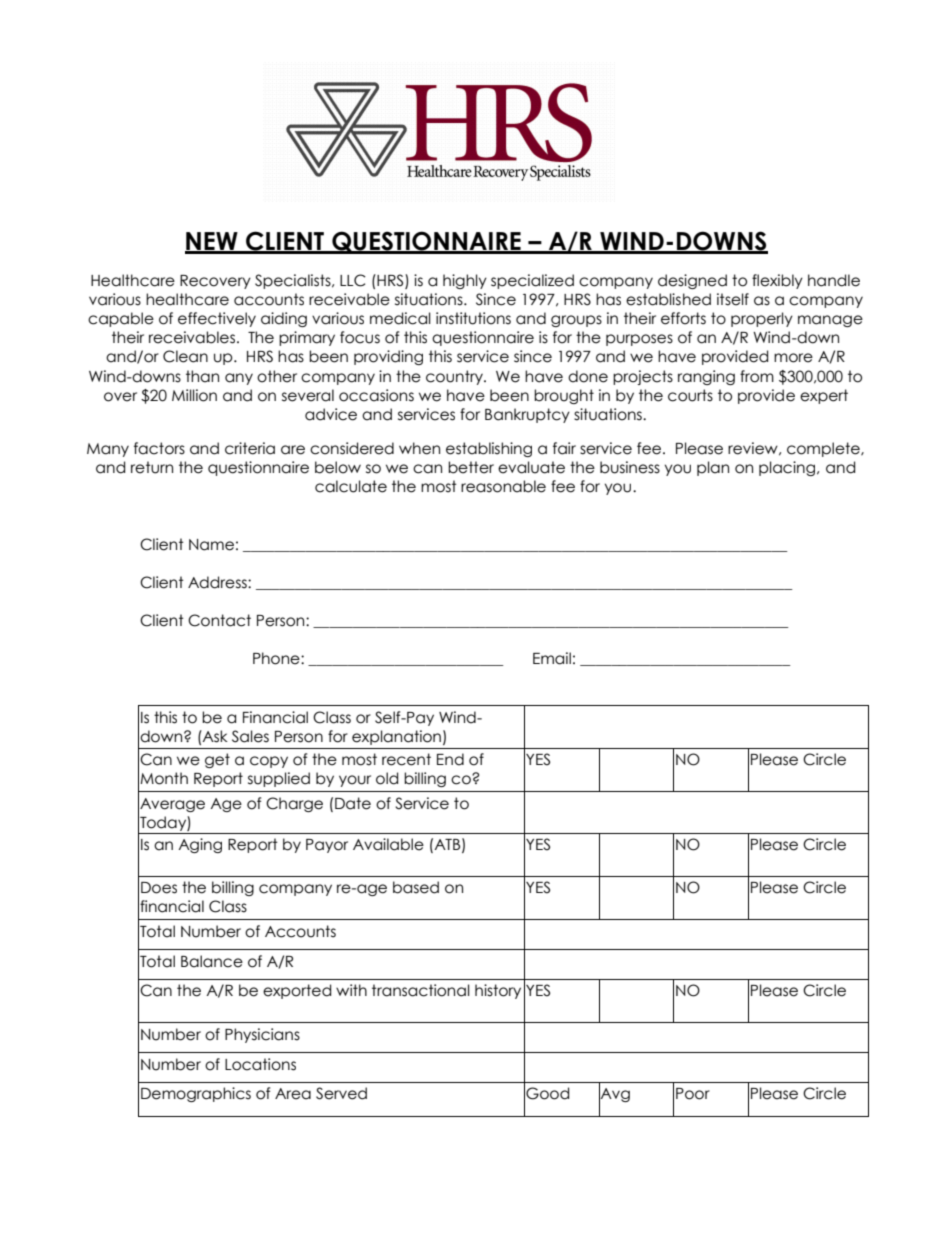  Describe the element at coordinates (450, 759) in the document. I see `End` at that location.
